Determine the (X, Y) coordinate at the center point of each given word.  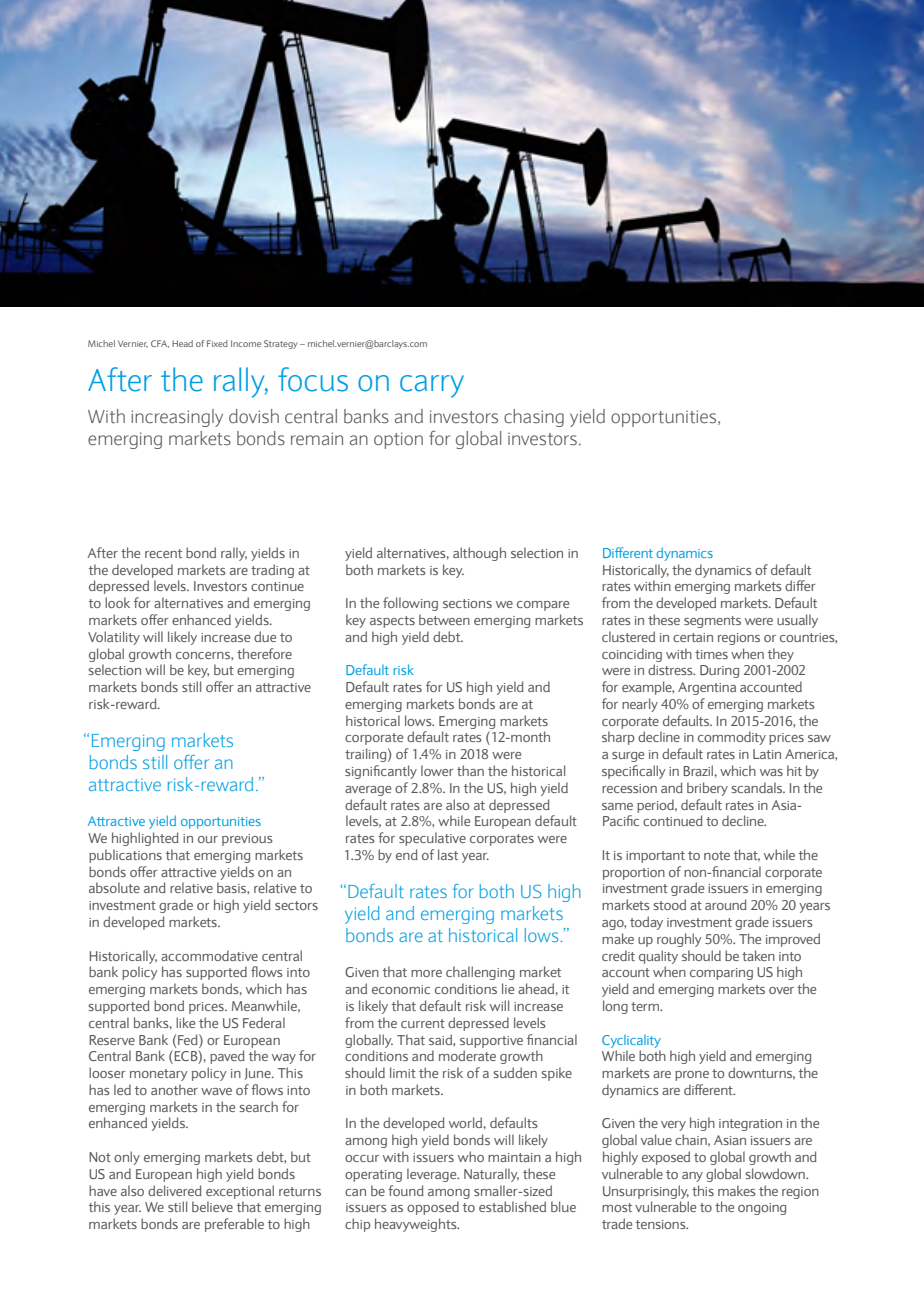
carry (432, 386)
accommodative (209, 955)
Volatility (114, 638)
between (444, 619)
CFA (160, 344)
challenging (480, 973)
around (726, 904)
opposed (433, 1208)
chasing (534, 418)
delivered (175, 1190)
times (711, 654)
